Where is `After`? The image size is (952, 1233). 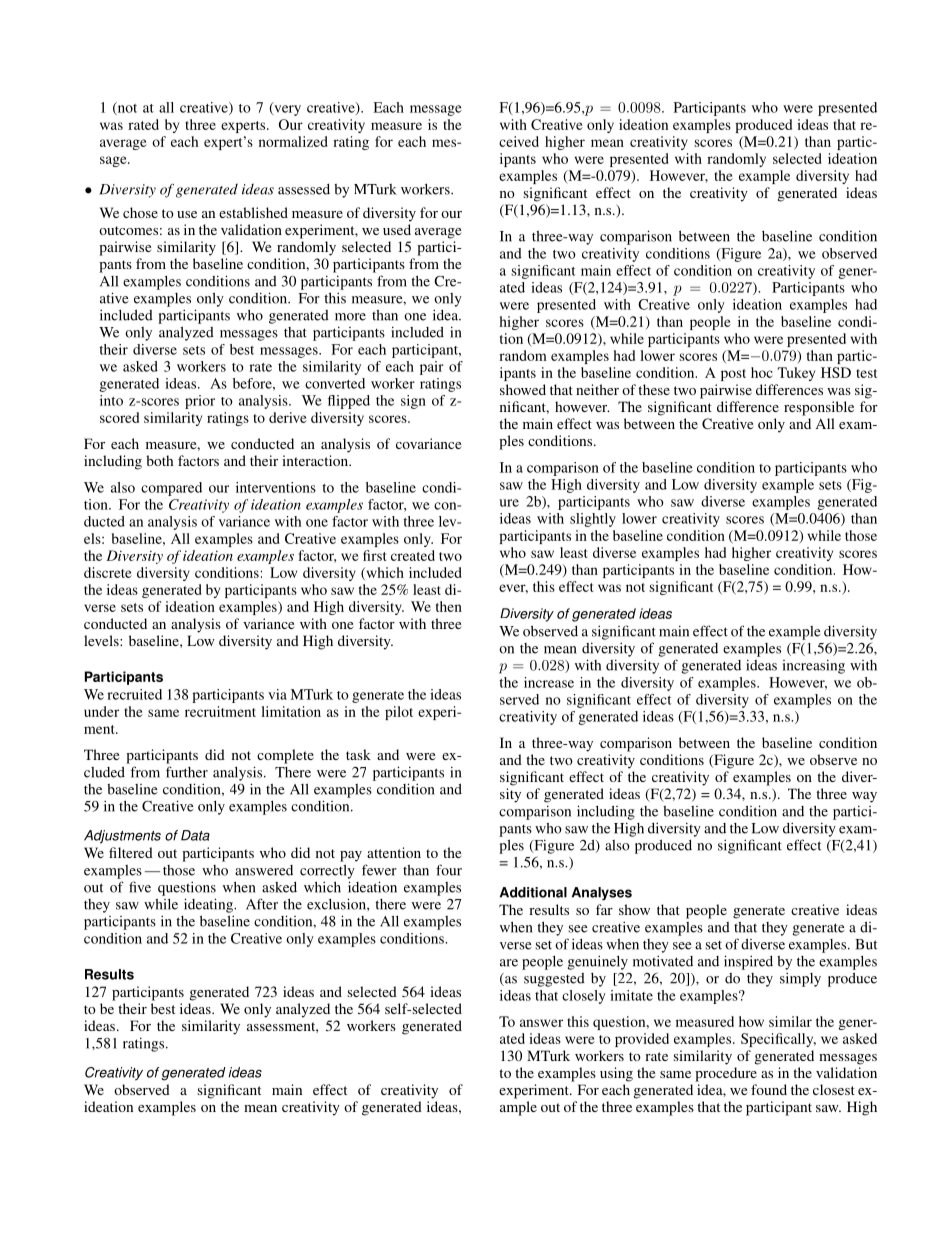
After is located at coordinates (262, 904).
